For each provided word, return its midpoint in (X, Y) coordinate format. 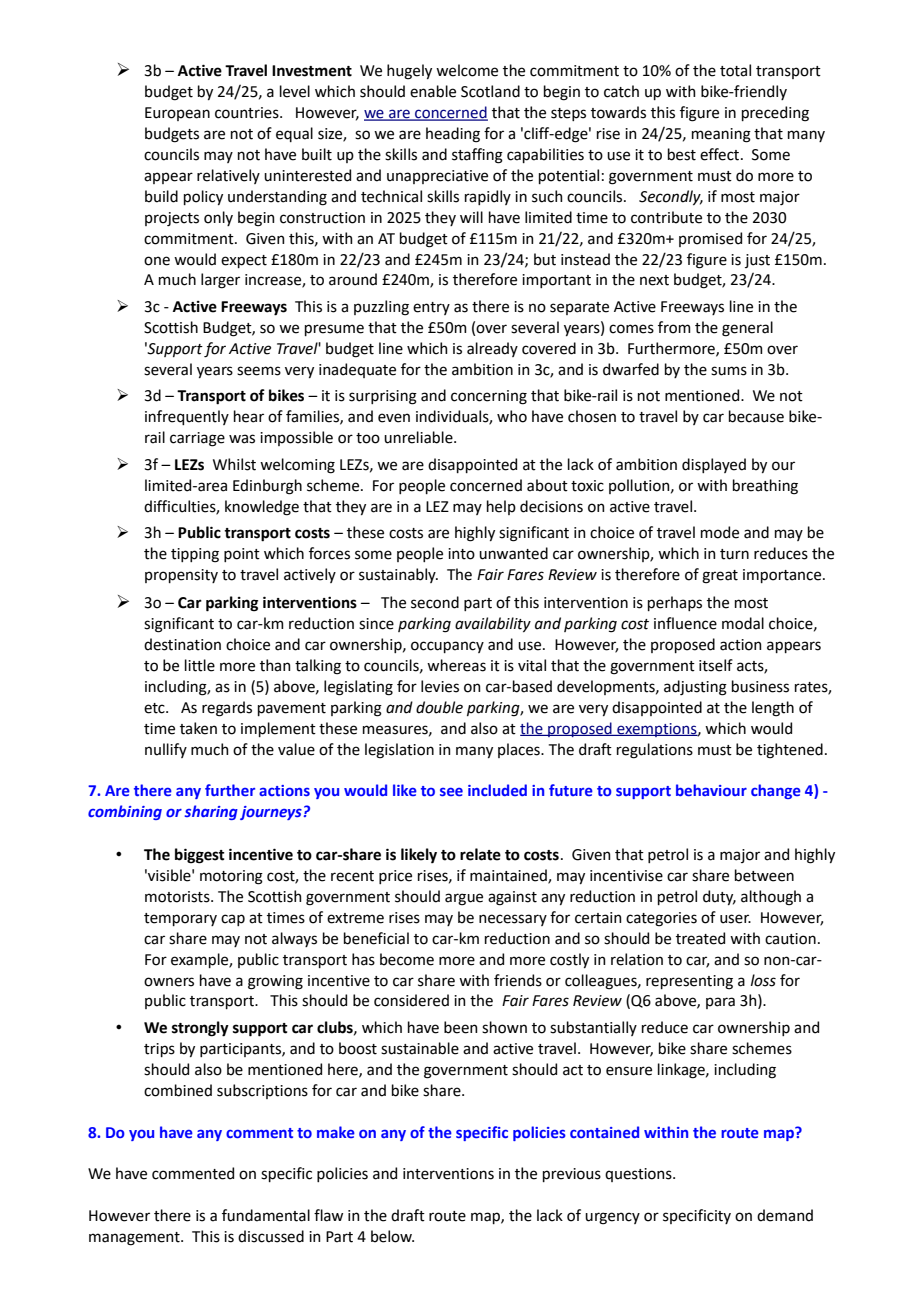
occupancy (447, 647)
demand (785, 1215)
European (177, 114)
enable (433, 91)
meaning (721, 135)
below (392, 1236)
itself (716, 665)
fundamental (266, 1215)
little (200, 665)
